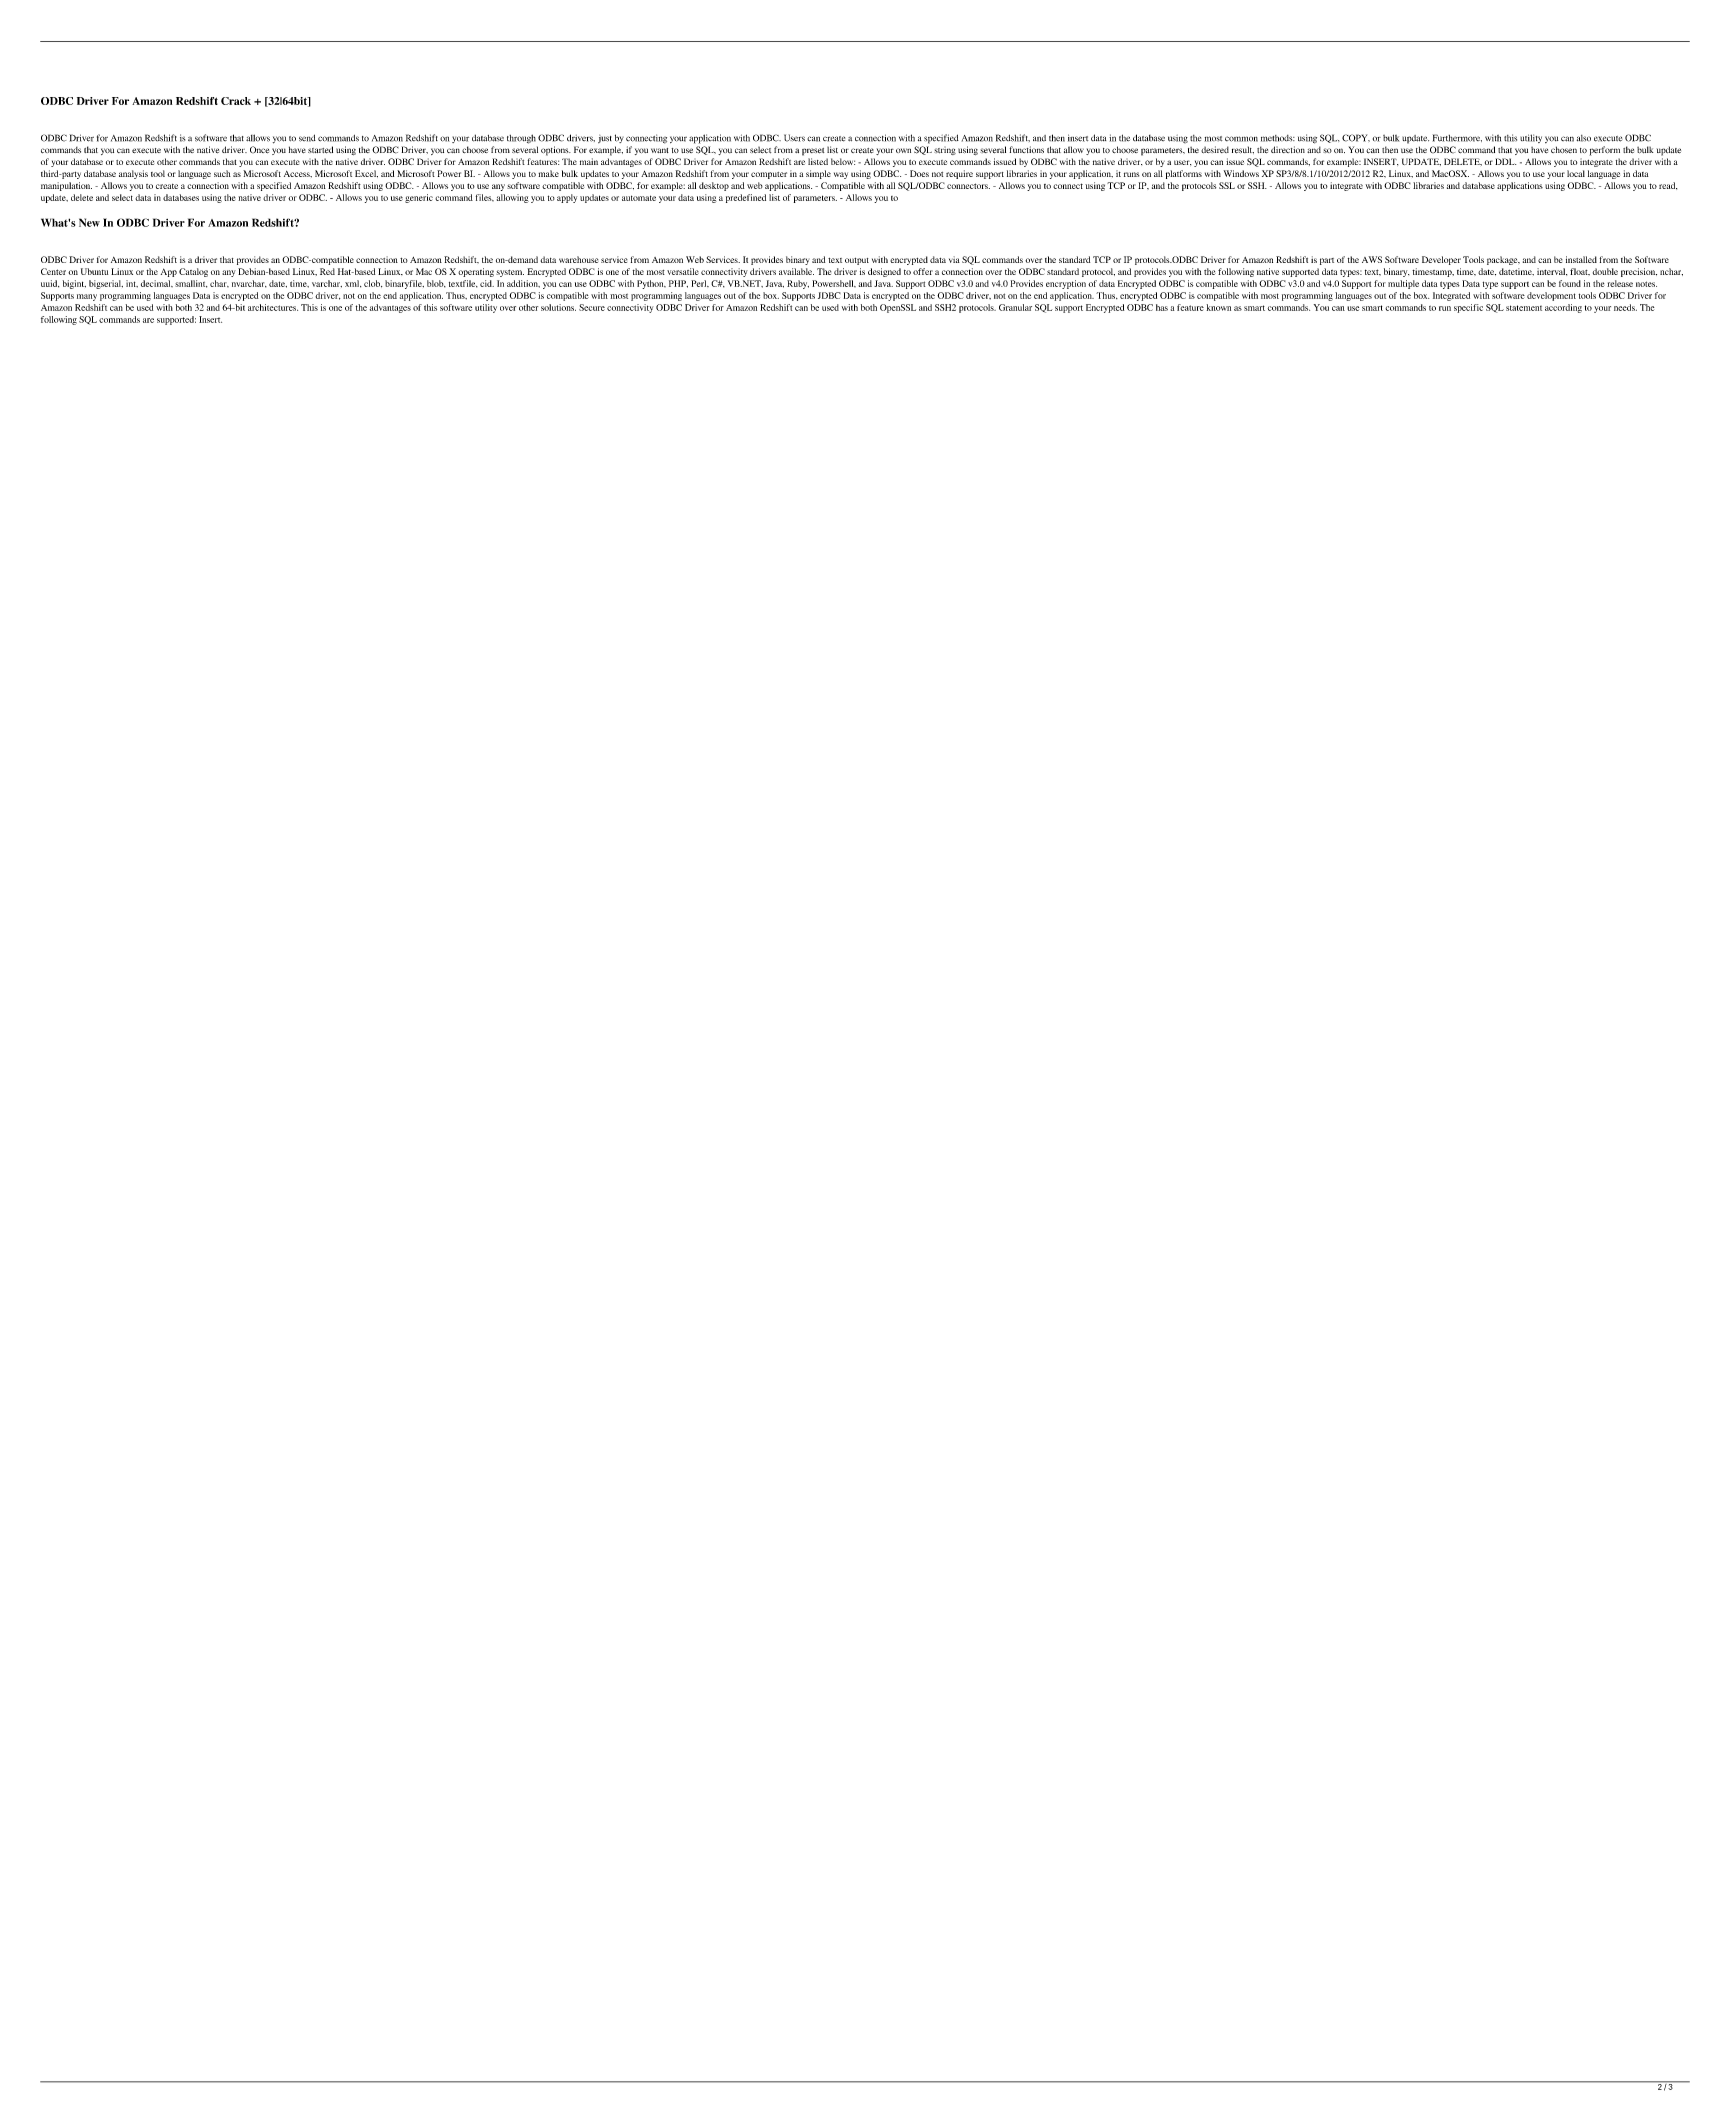 This page has width=1730, height=2109. Describe the element at coordinates (605, 139) in the page. I see `just` at that location.
